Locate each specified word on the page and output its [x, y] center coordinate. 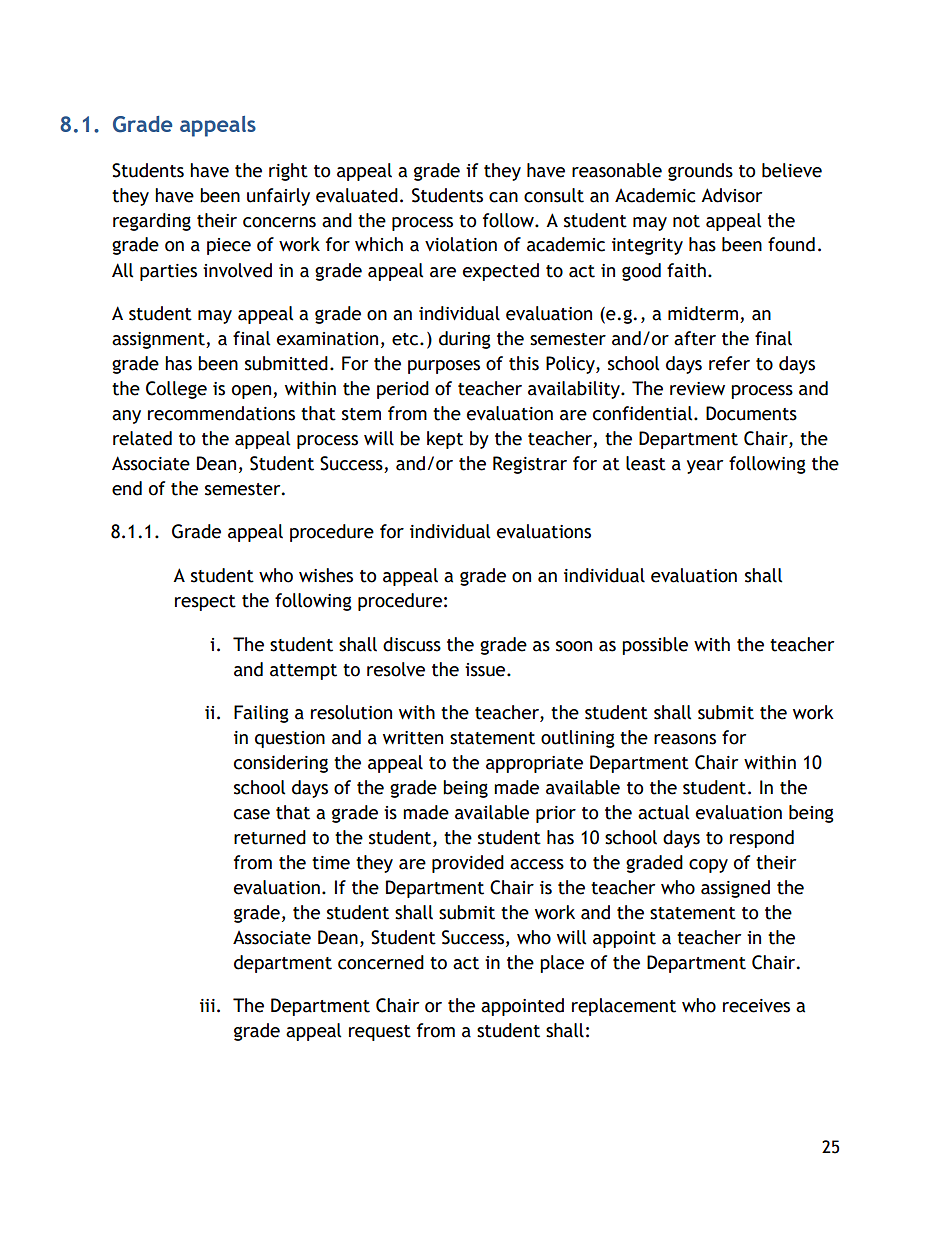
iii [207, 1005]
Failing [261, 714]
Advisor [731, 195]
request [380, 1033]
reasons [685, 739]
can [503, 197]
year [705, 467]
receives [756, 1006]
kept [445, 440]
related [142, 438]
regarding [152, 222]
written [413, 738]
